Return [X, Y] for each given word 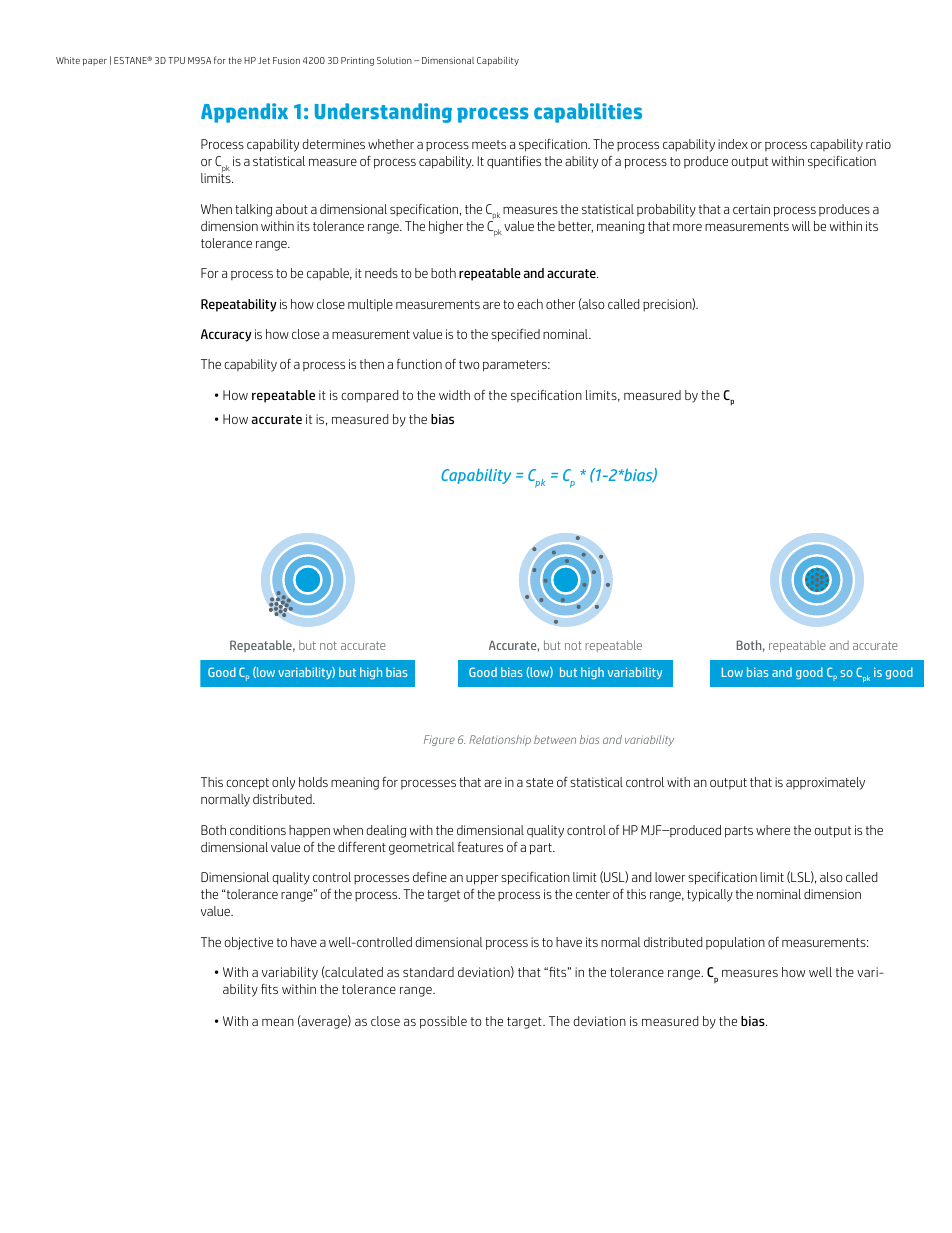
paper [95, 62]
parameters [516, 366]
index [733, 144]
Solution [394, 60]
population [735, 943]
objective [248, 943]
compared [369, 396]
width [454, 395]
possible [443, 1022]
